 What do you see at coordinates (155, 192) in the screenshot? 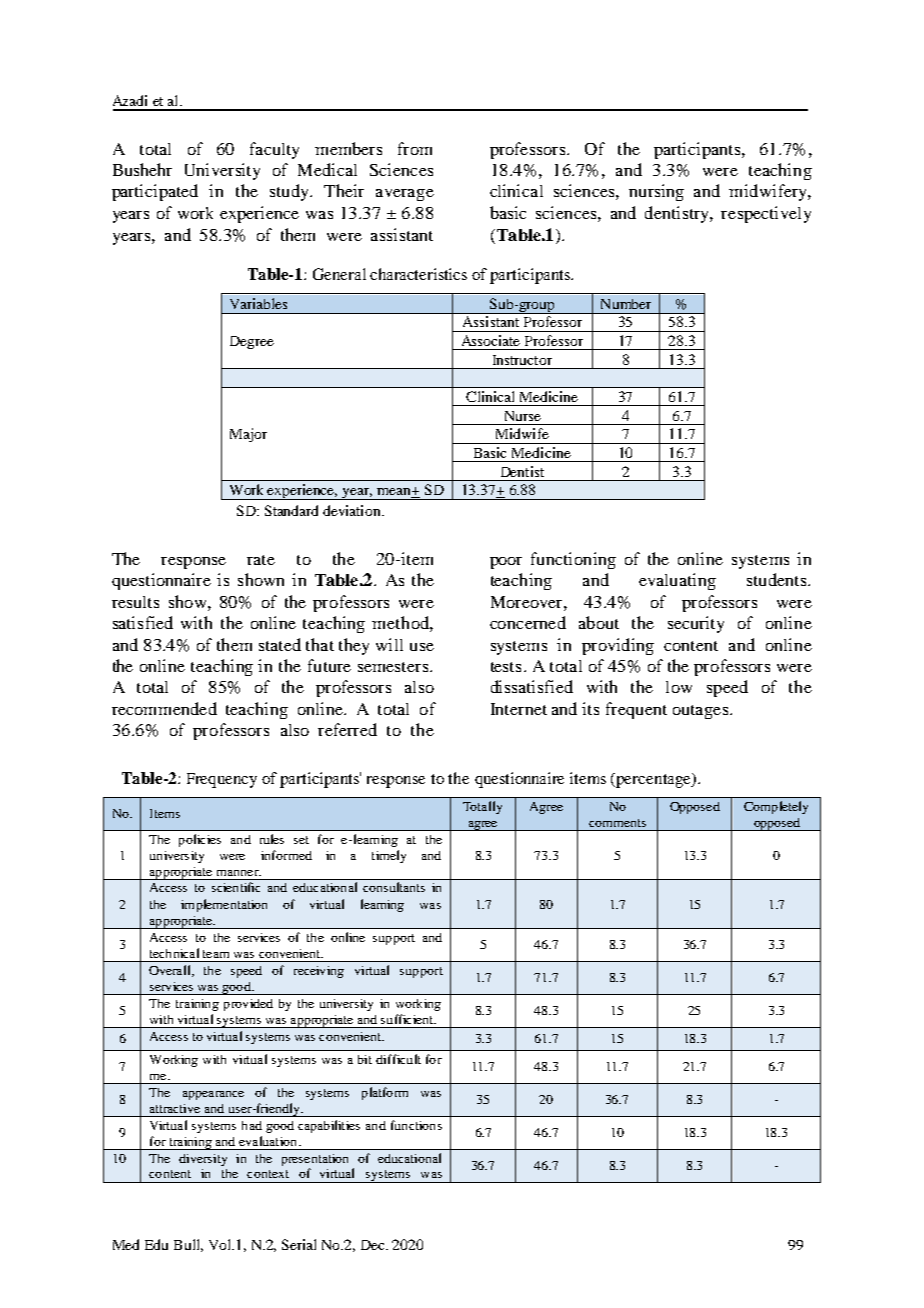
I see `participated` at bounding box center [155, 192].
